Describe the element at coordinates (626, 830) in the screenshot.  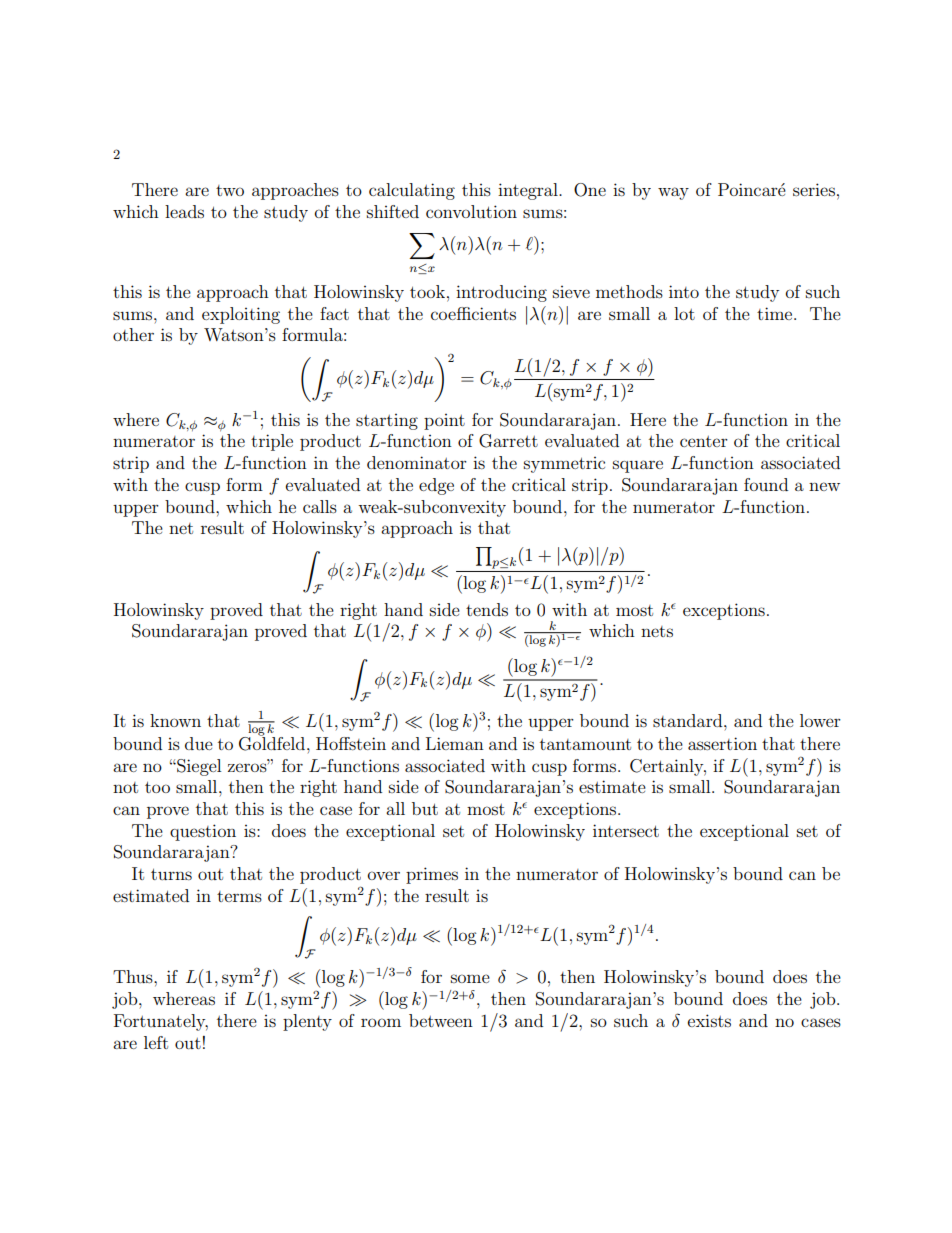
I see `intersect` at that location.
